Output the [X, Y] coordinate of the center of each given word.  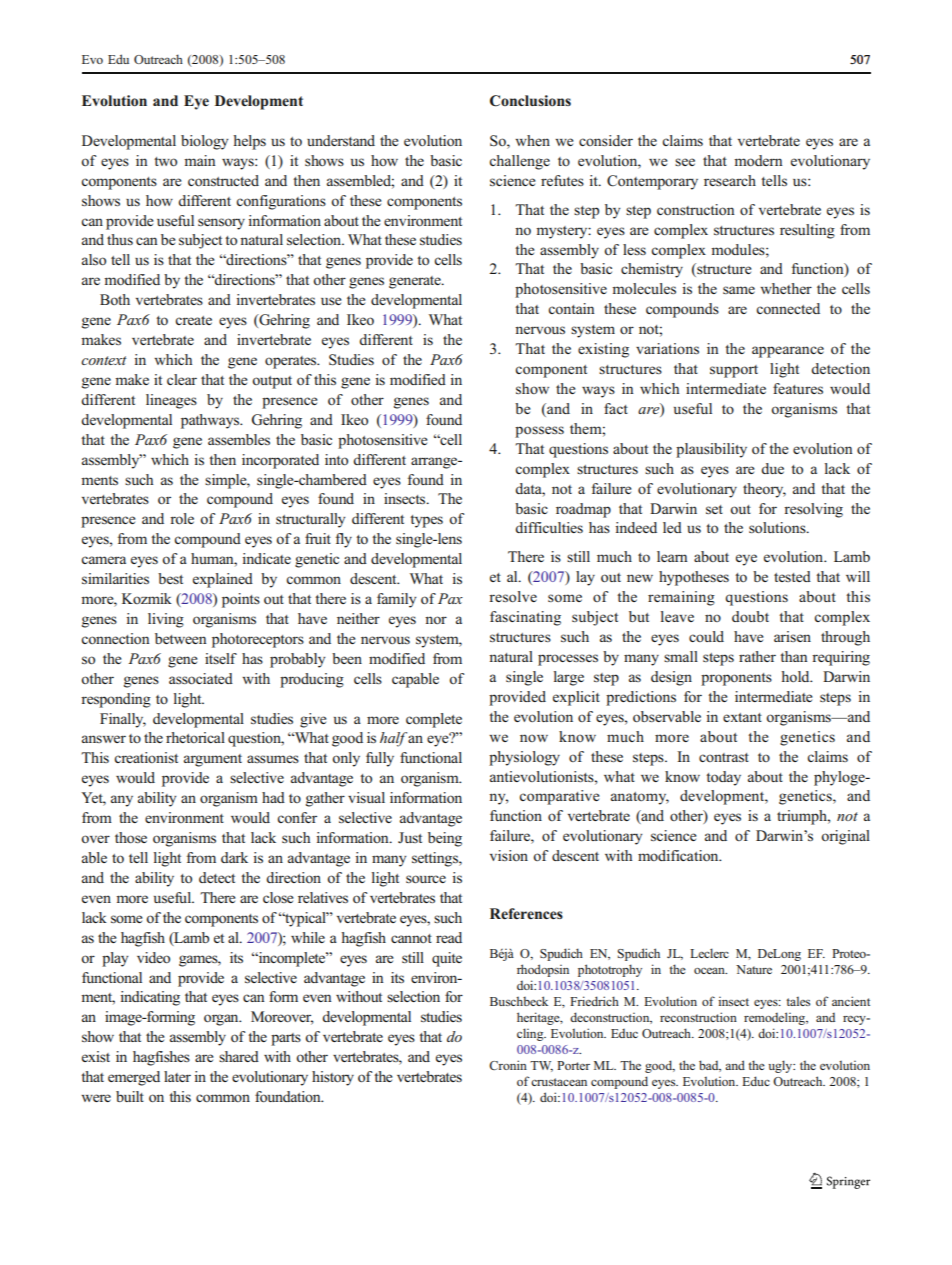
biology [204, 142]
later [177, 1076]
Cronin [508, 1065]
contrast [724, 757]
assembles [239, 439]
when [532, 140]
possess [539, 432]
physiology [524, 758]
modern [758, 160]
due [772, 468]
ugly [781, 1066]
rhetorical [195, 737]
